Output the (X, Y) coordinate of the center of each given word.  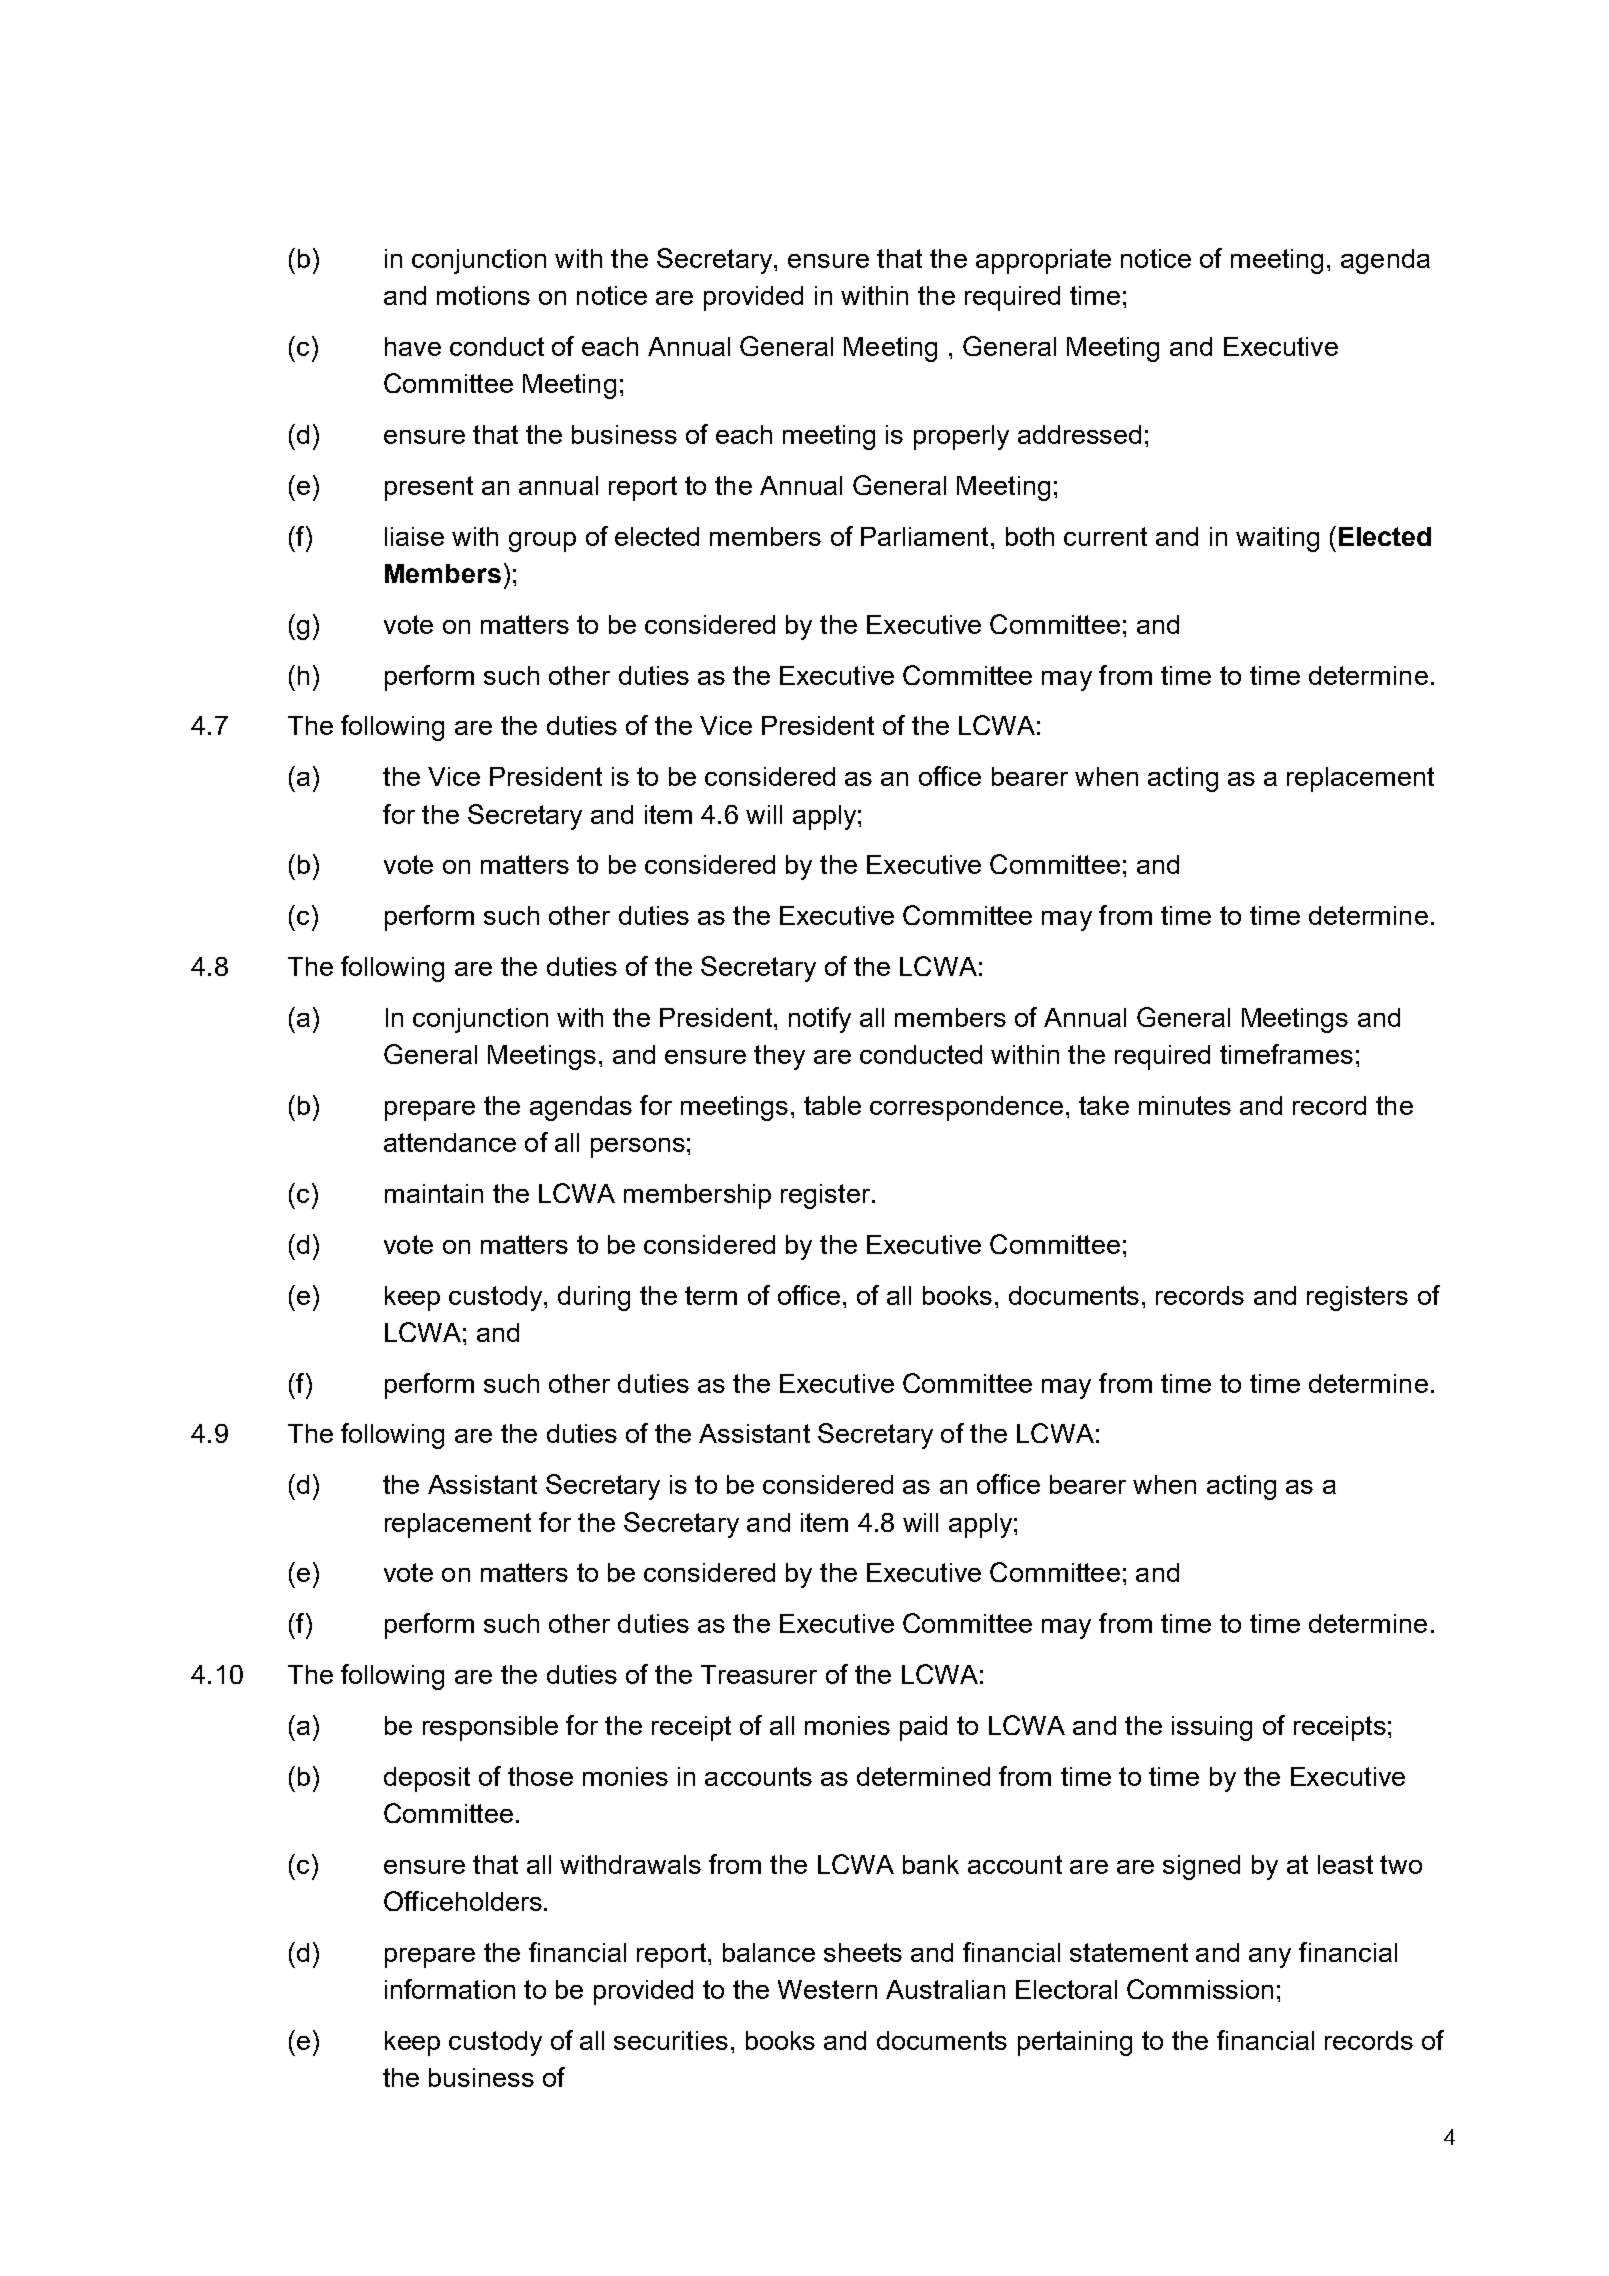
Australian (945, 1989)
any (1270, 1958)
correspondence (966, 1108)
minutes (1185, 1105)
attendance (450, 1142)
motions (483, 295)
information (450, 1989)
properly (961, 437)
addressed (1079, 434)
